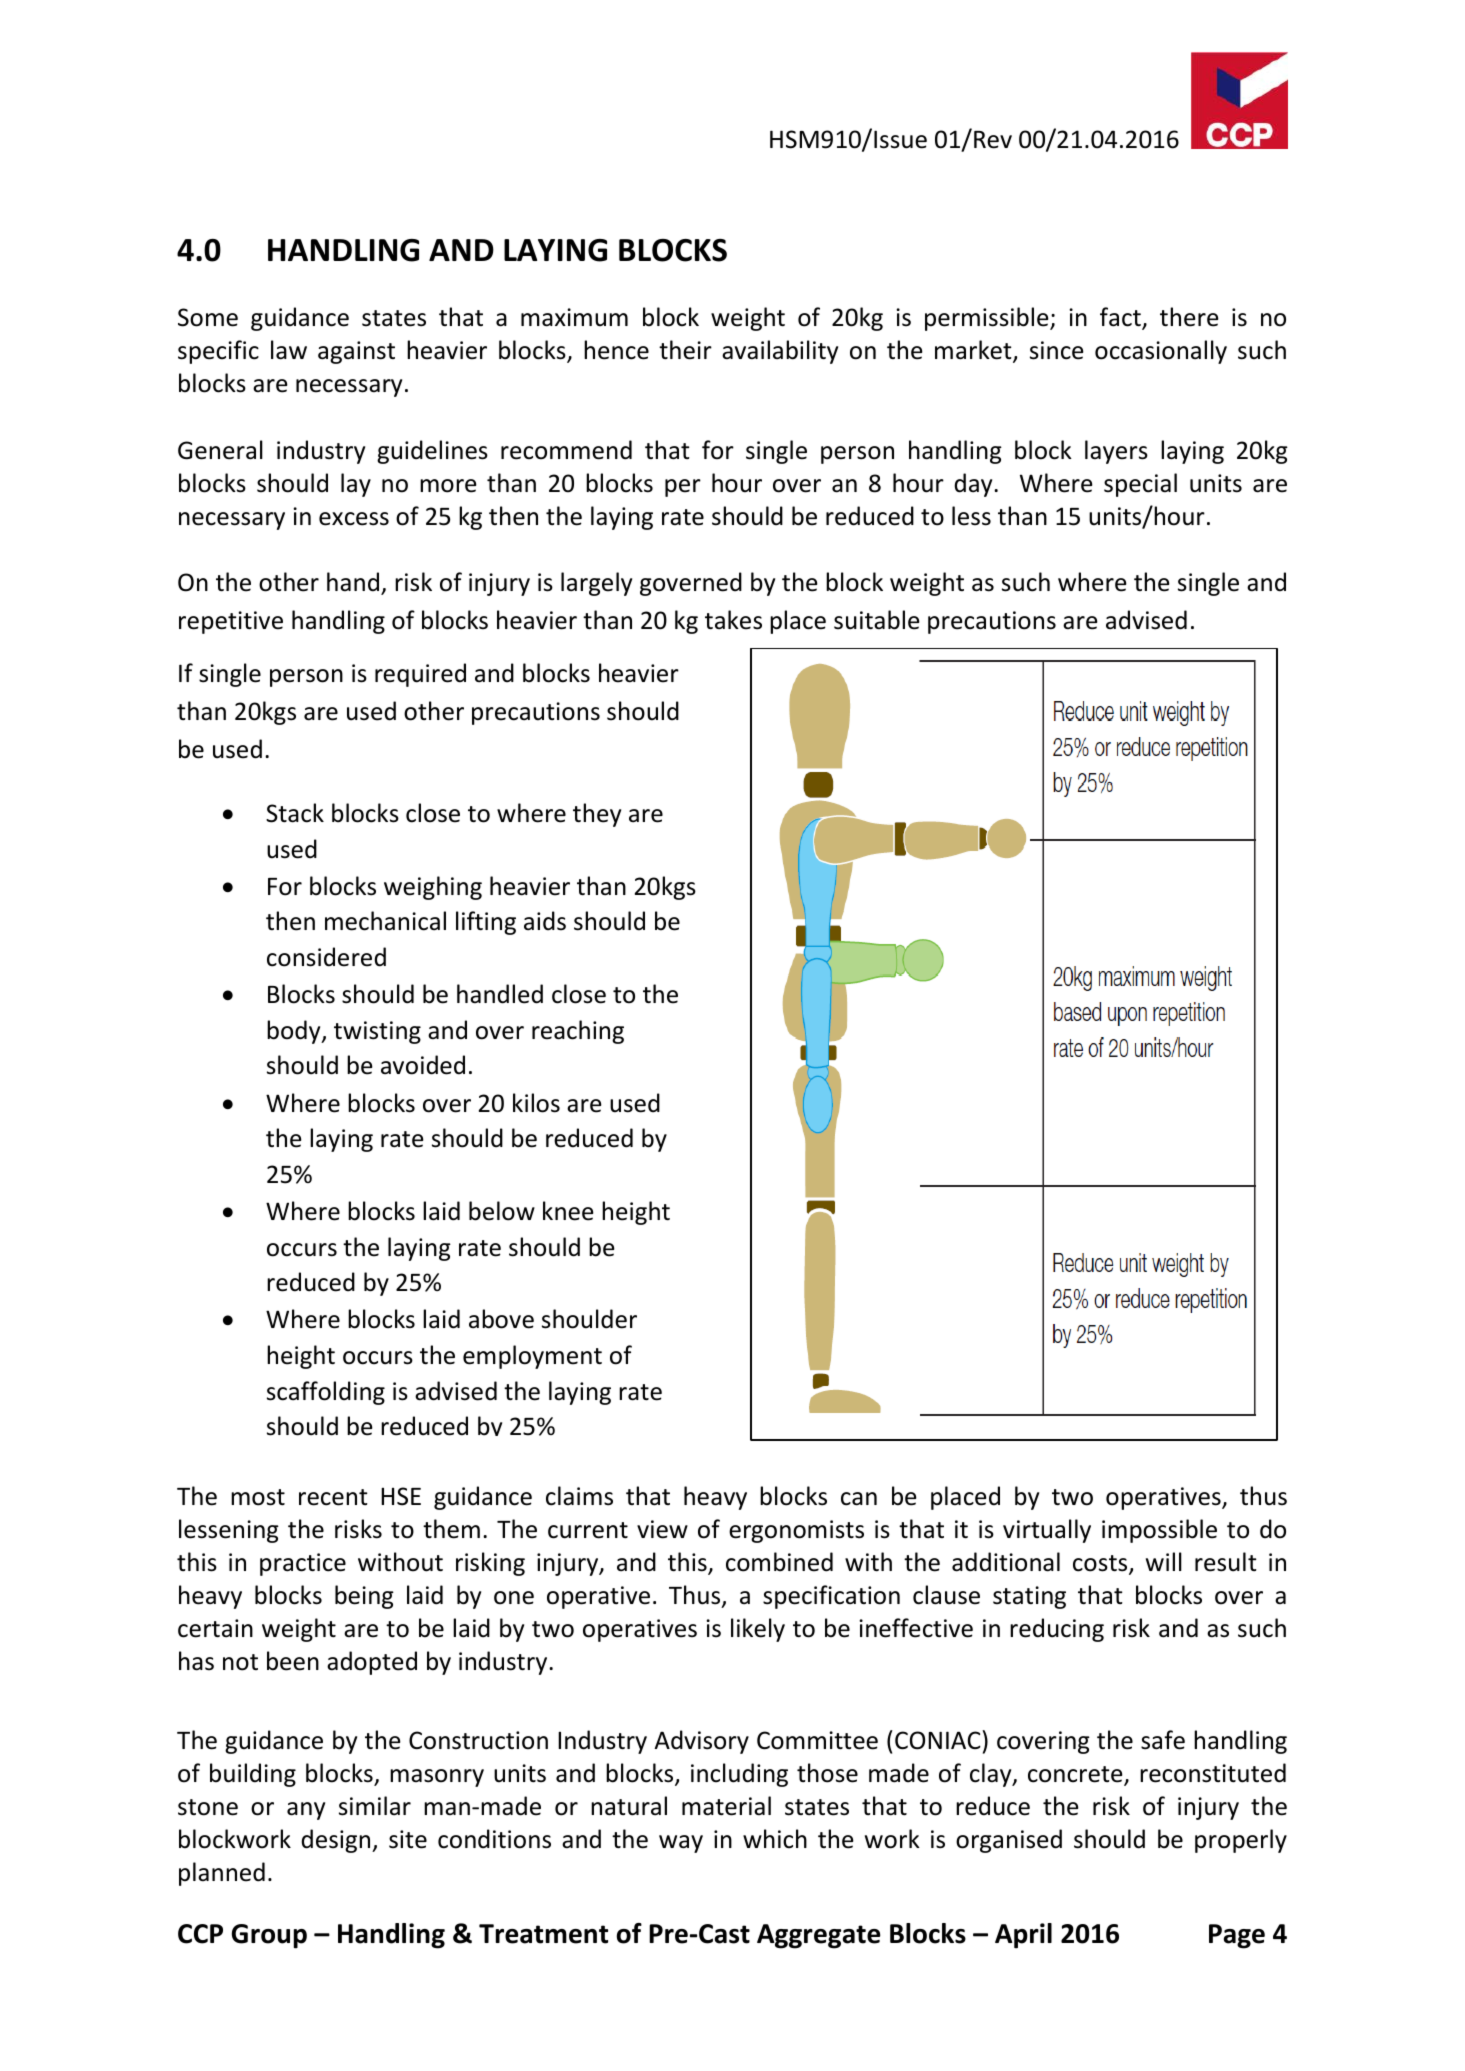 This screenshot has height=2071, width=1465. I want to click on kilos, so click(536, 1103).
